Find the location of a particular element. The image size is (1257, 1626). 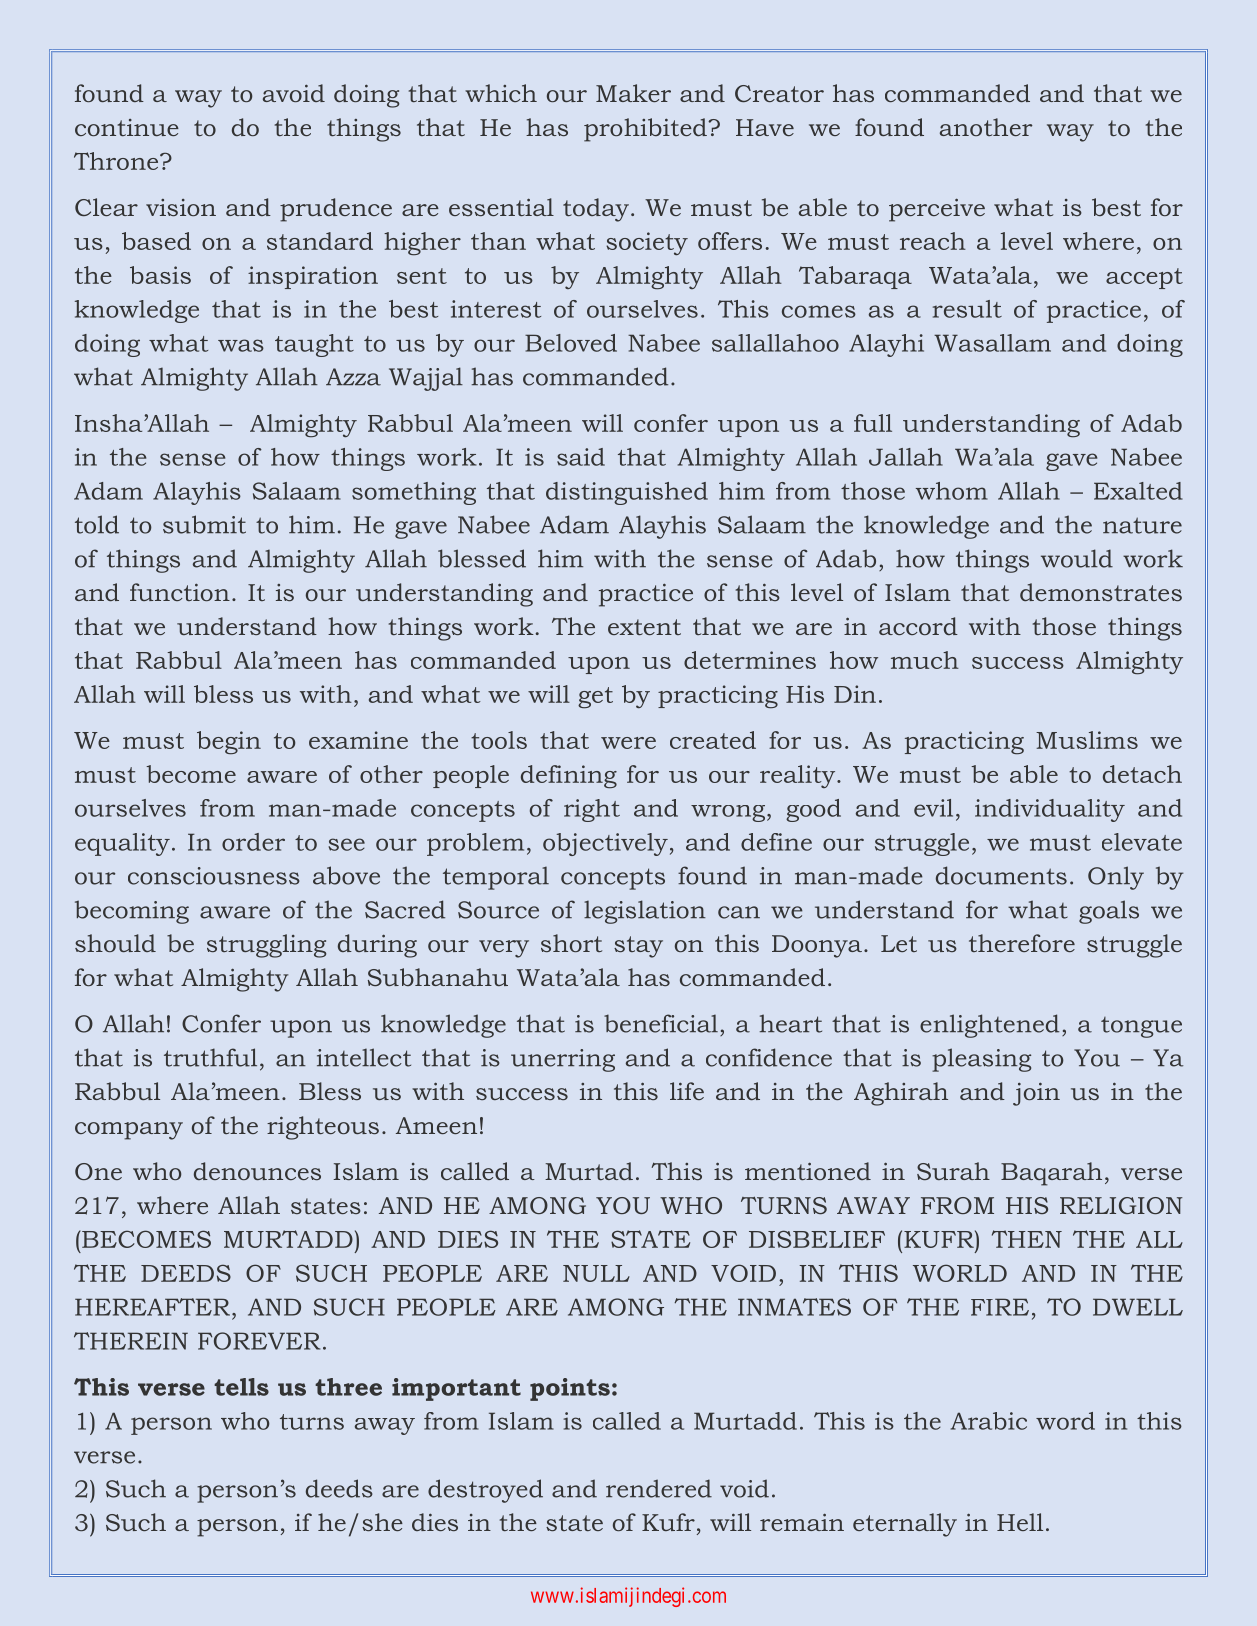

continue is located at coordinates (127, 127).
